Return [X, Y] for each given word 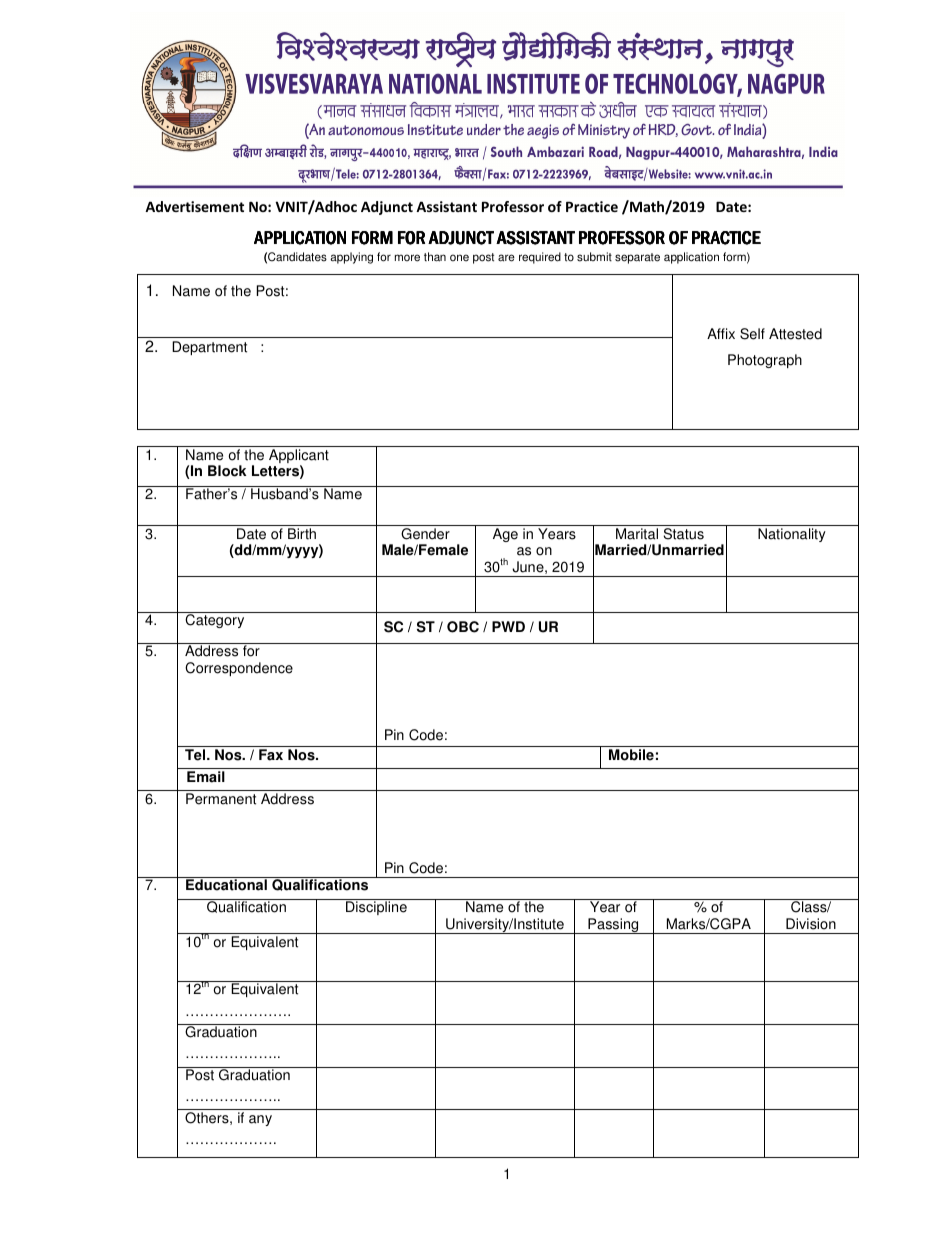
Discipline [376, 908]
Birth [302, 534]
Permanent [221, 799]
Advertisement [194, 206]
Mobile [631, 755]
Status [684, 534]
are [506, 258]
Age [505, 535]
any [260, 1120]
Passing [613, 926]
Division [811, 924]
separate [637, 258]
